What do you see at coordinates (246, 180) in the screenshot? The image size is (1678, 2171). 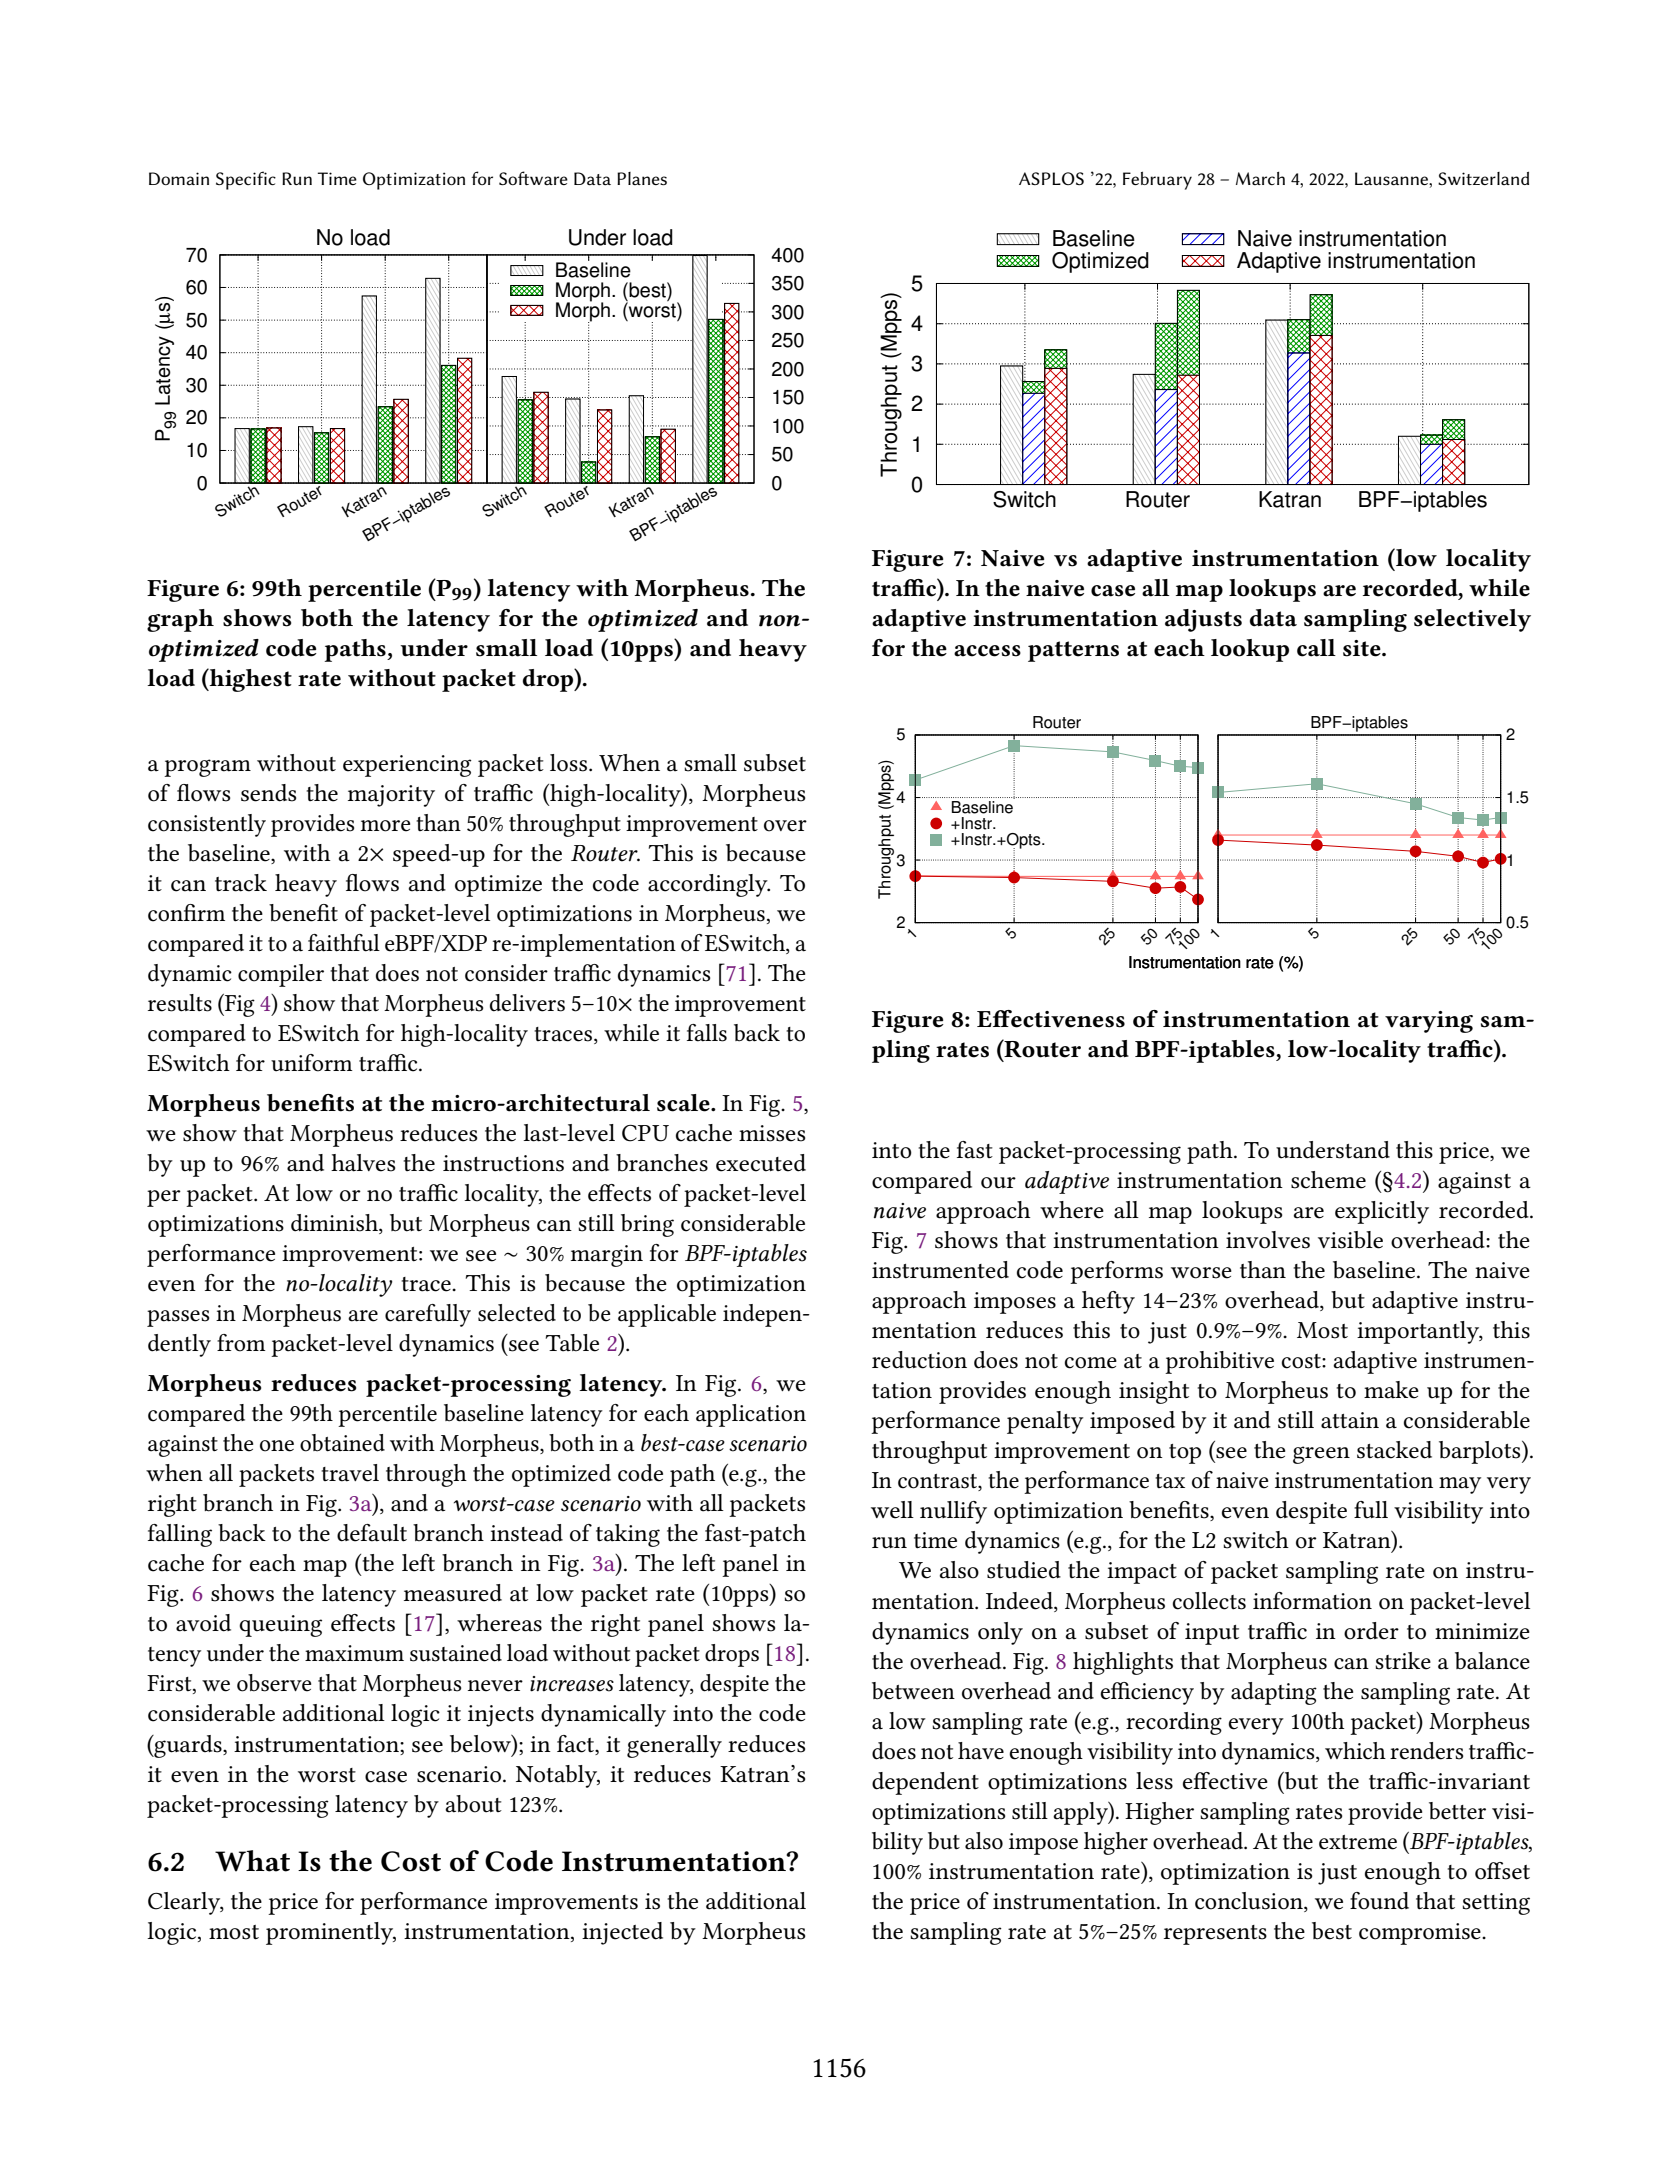 I see `Specific` at bounding box center [246, 180].
